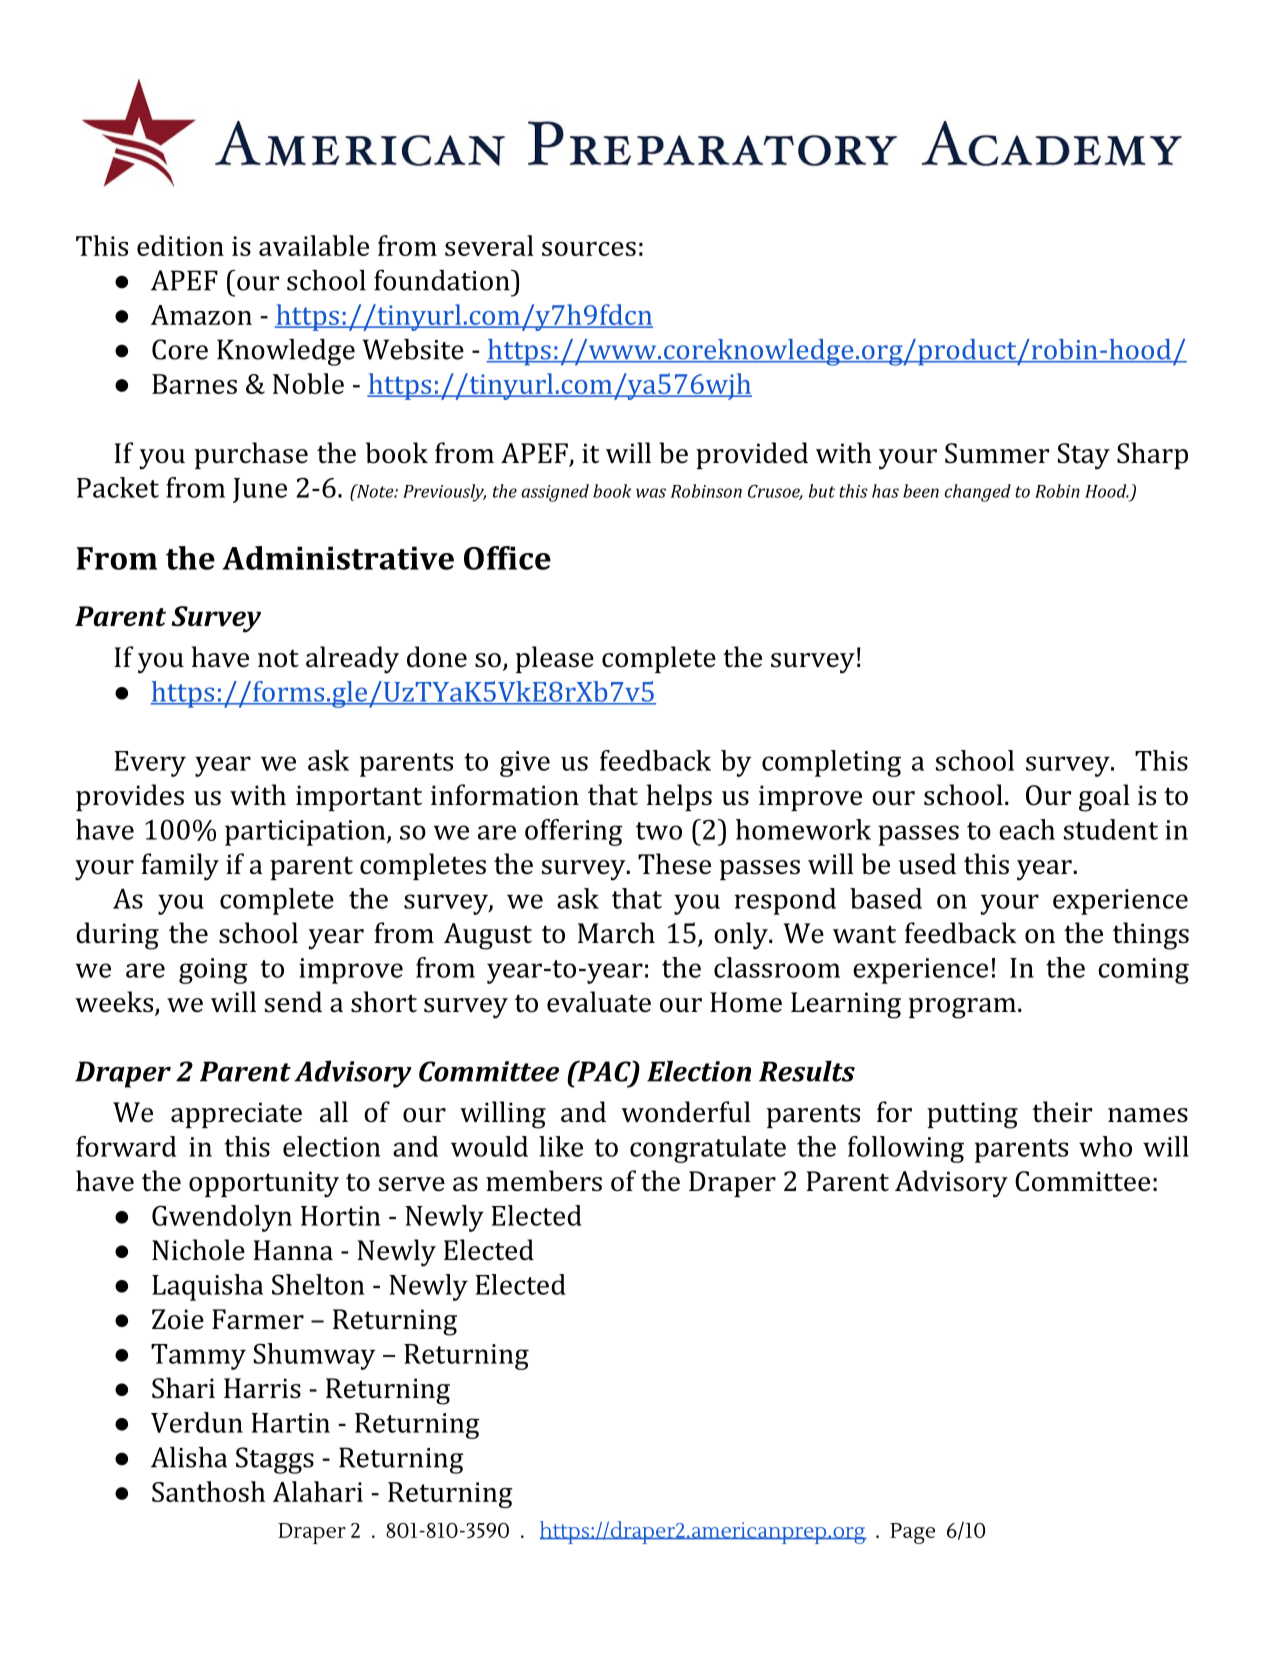 This screenshot has height=1657, width=1281. Describe the element at coordinates (236, 1115) in the screenshot. I see `appreciate` at that location.
